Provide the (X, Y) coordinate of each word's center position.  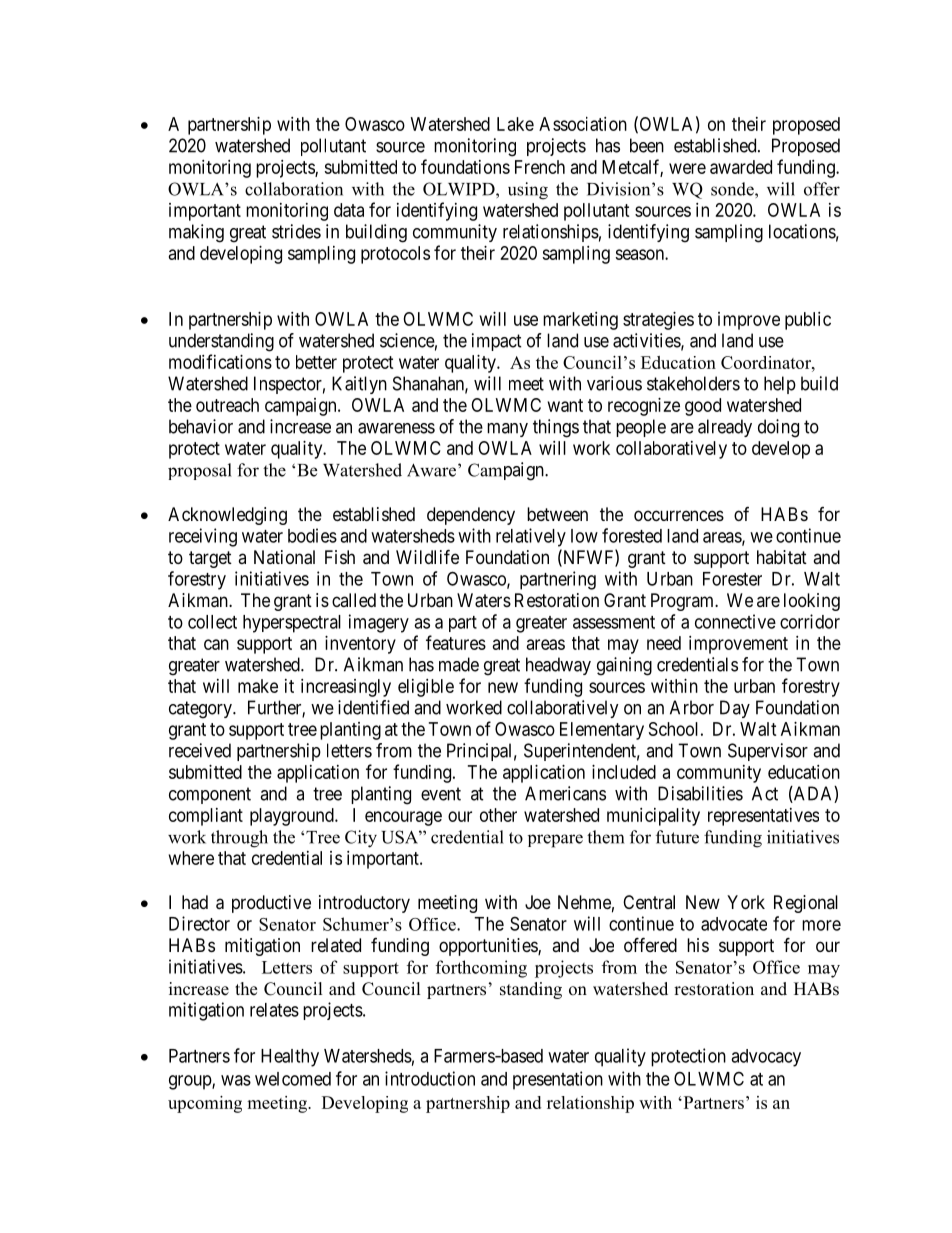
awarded (741, 167)
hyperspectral (292, 624)
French (540, 167)
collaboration (294, 189)
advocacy (766, 1058)
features (456, 642)
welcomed (293, 1079)
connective (735, 621)
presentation (558, 1080)
